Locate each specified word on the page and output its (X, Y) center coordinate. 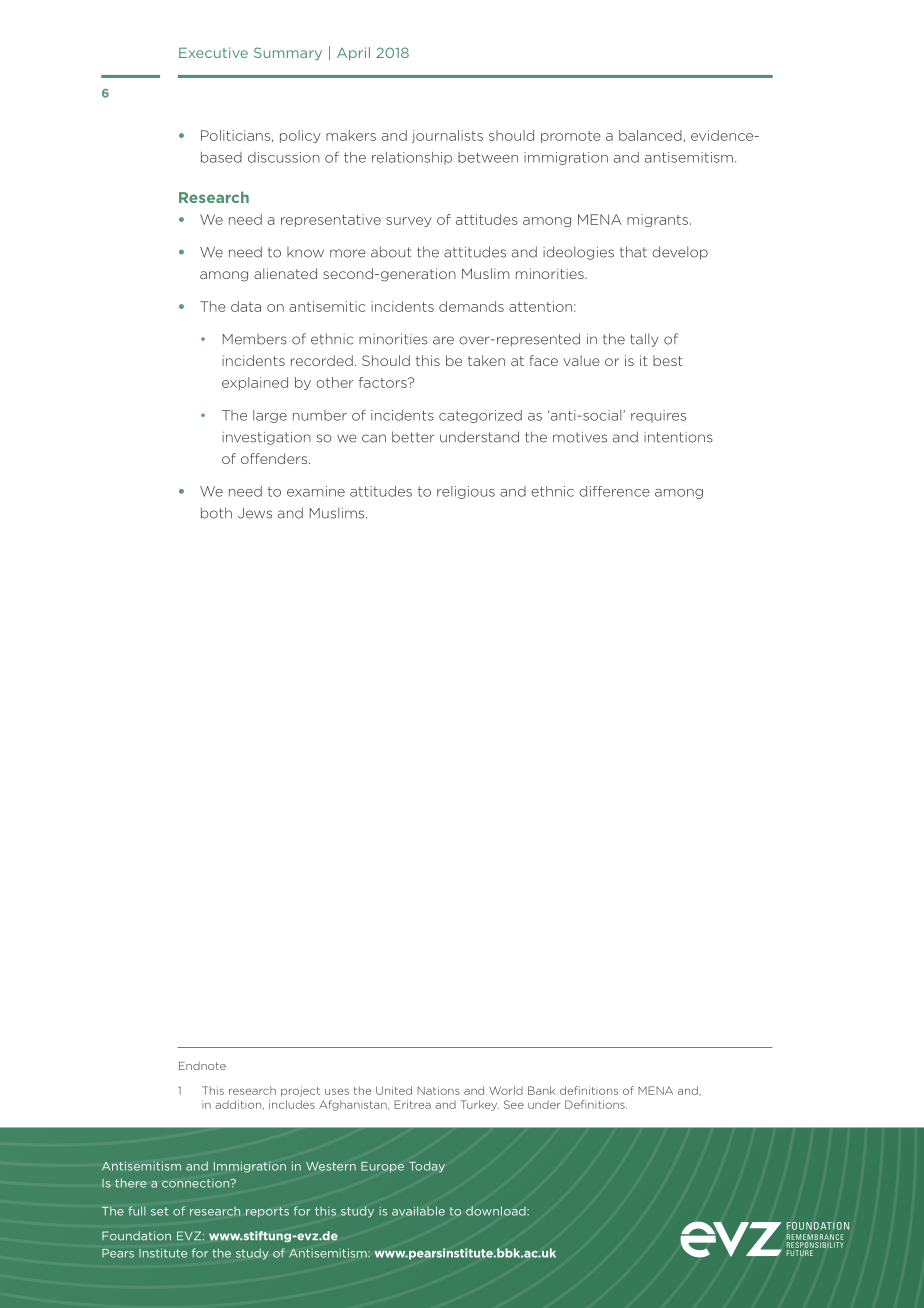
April (353, 54)
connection (197, 1183)
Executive (213, 52)
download (497, 1211)
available (418, 1211)
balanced (650, 135)
